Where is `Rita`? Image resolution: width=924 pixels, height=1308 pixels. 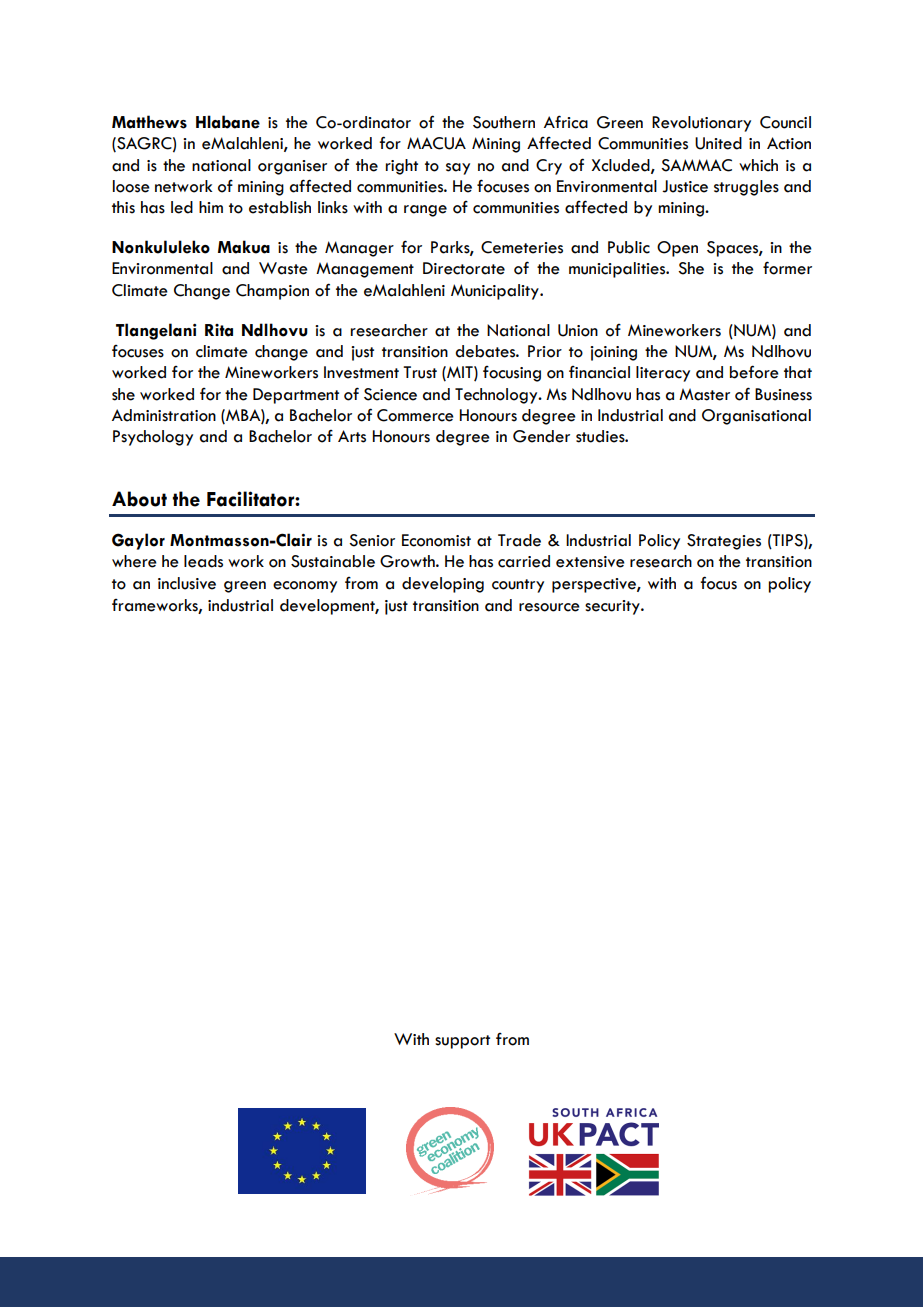
Rita is located at coordinates (219, 330).
